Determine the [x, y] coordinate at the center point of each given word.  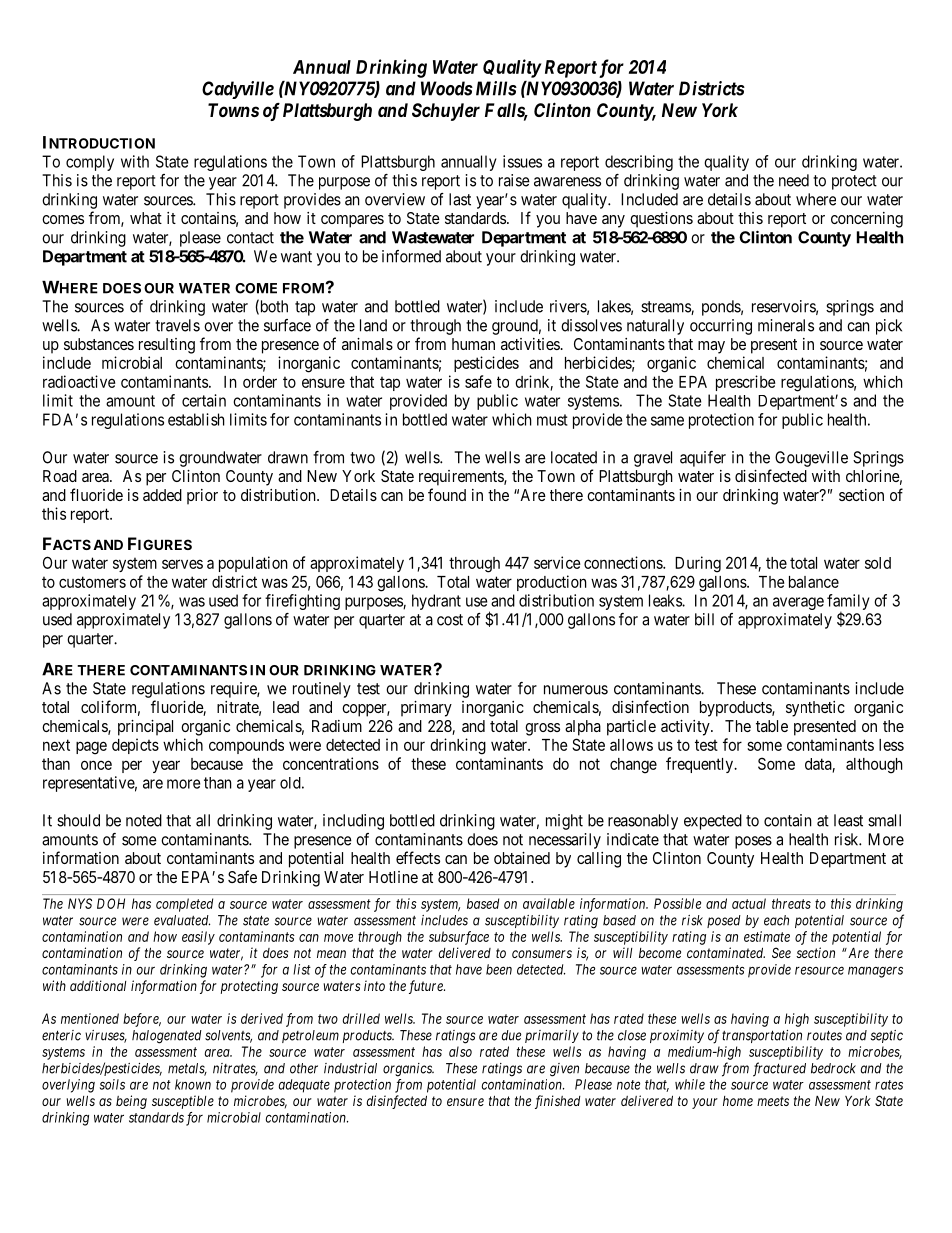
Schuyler [446, 112]
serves [182, 564]
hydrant [436, 602]
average [798, 603]
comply [90, 163]
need [794, 180]
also [460, 1051]
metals [187, 1069]
